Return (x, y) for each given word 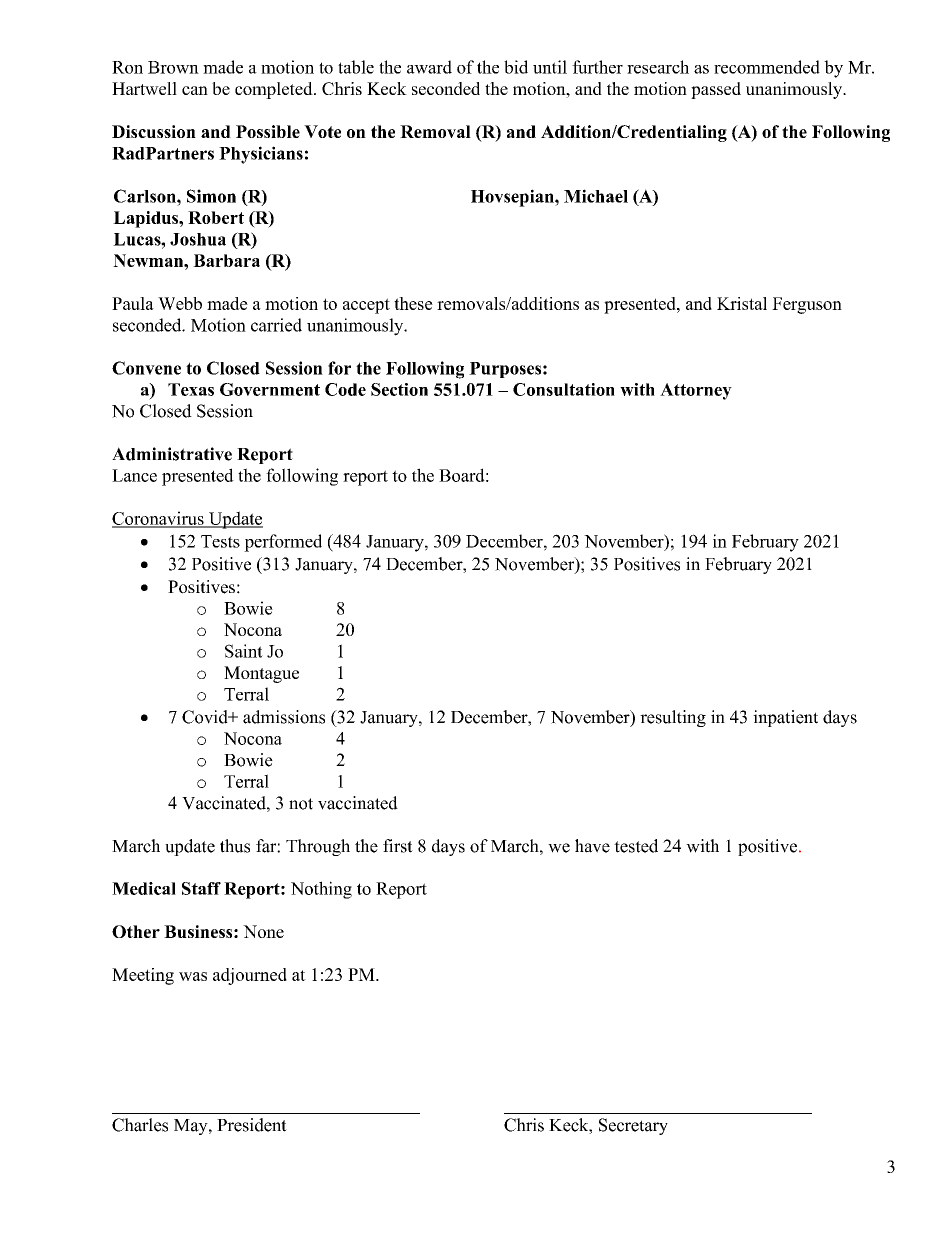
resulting (673, 718)
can (195, 90)
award (429, 67)
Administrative (172, 454)
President (252, 1125)
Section (399, 389)
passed (716, 90)
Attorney (696, 391)
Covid (206, 717)
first (398, 846)
